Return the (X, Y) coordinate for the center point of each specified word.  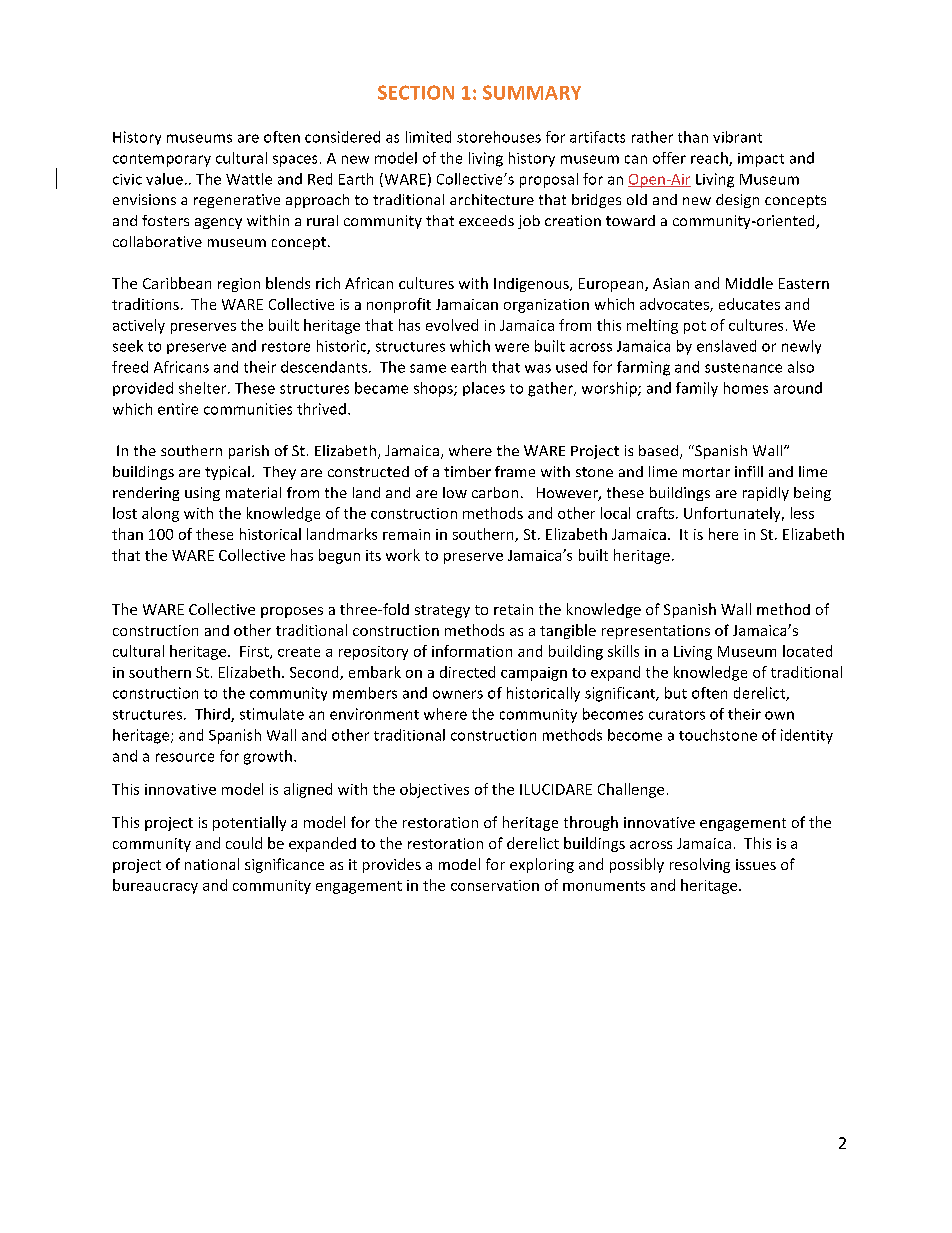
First (255, 652)
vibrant (737, 137)
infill (749, 471)
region (239, 285)
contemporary (162, 160)
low (455, 492)
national (212, 864)
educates (749, 304)
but (676, 693)
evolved (452, 325)
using (202, 494)
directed (467, 672)
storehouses (499, 137)
